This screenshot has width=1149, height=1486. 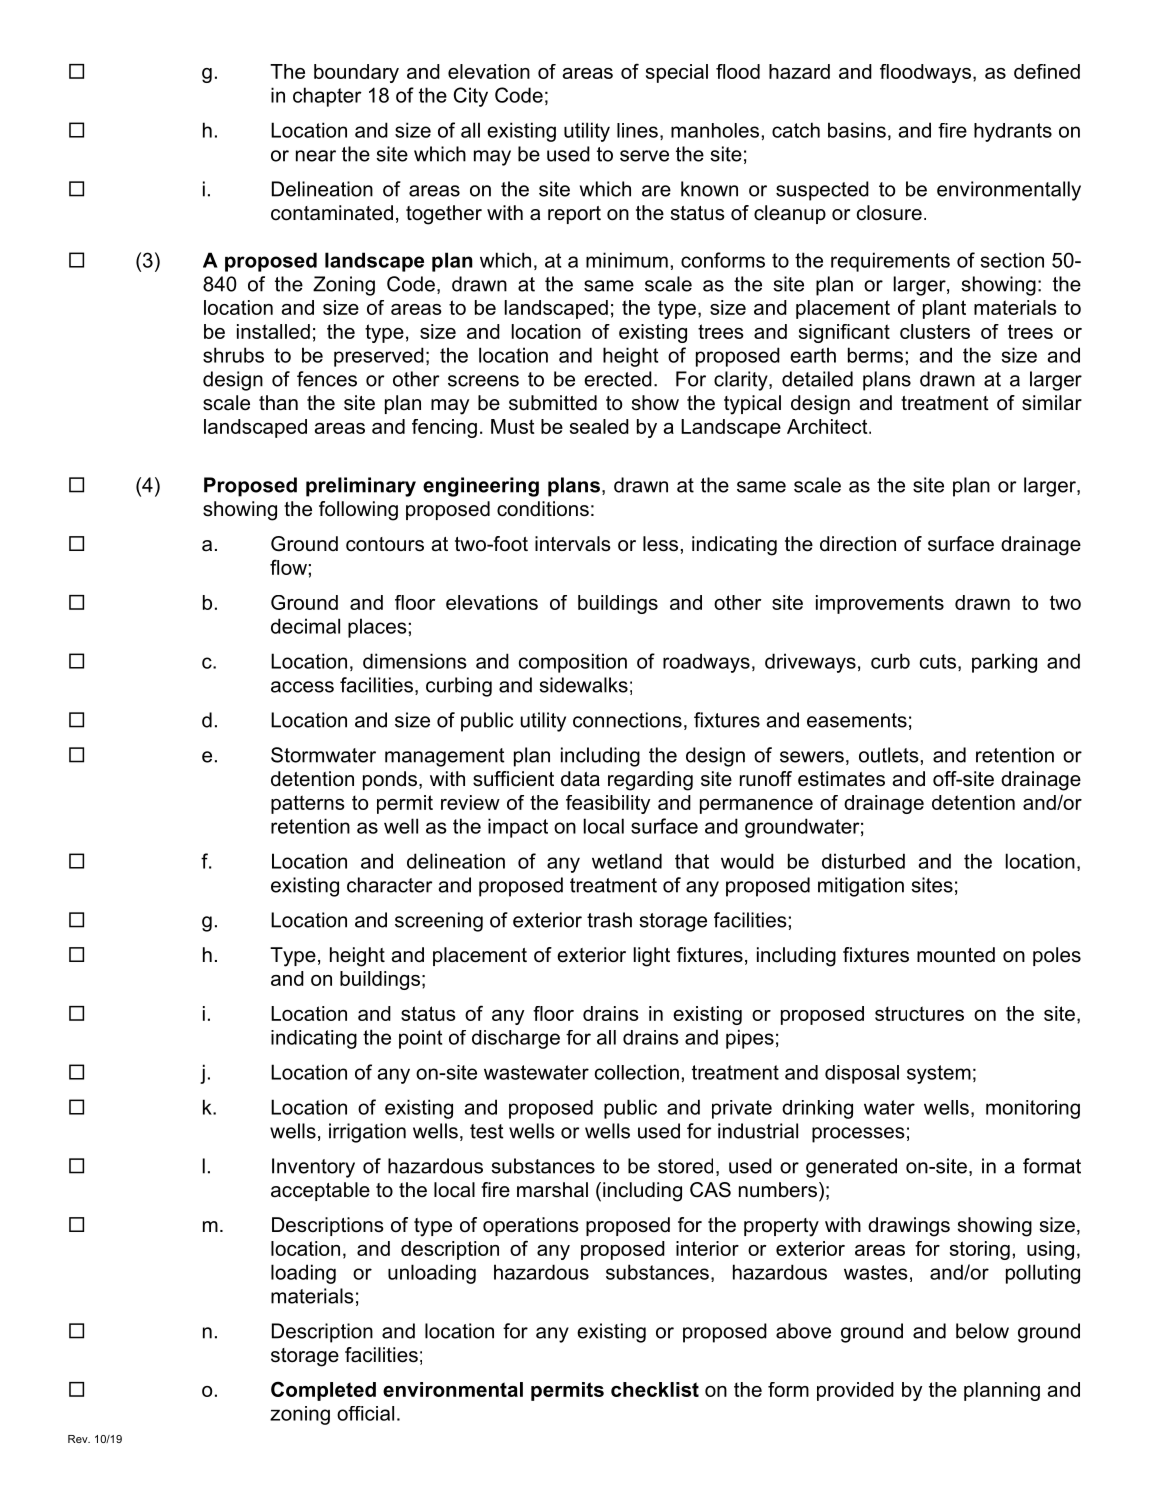 I want to click on hydrants, so click(x=1013, y=132).
